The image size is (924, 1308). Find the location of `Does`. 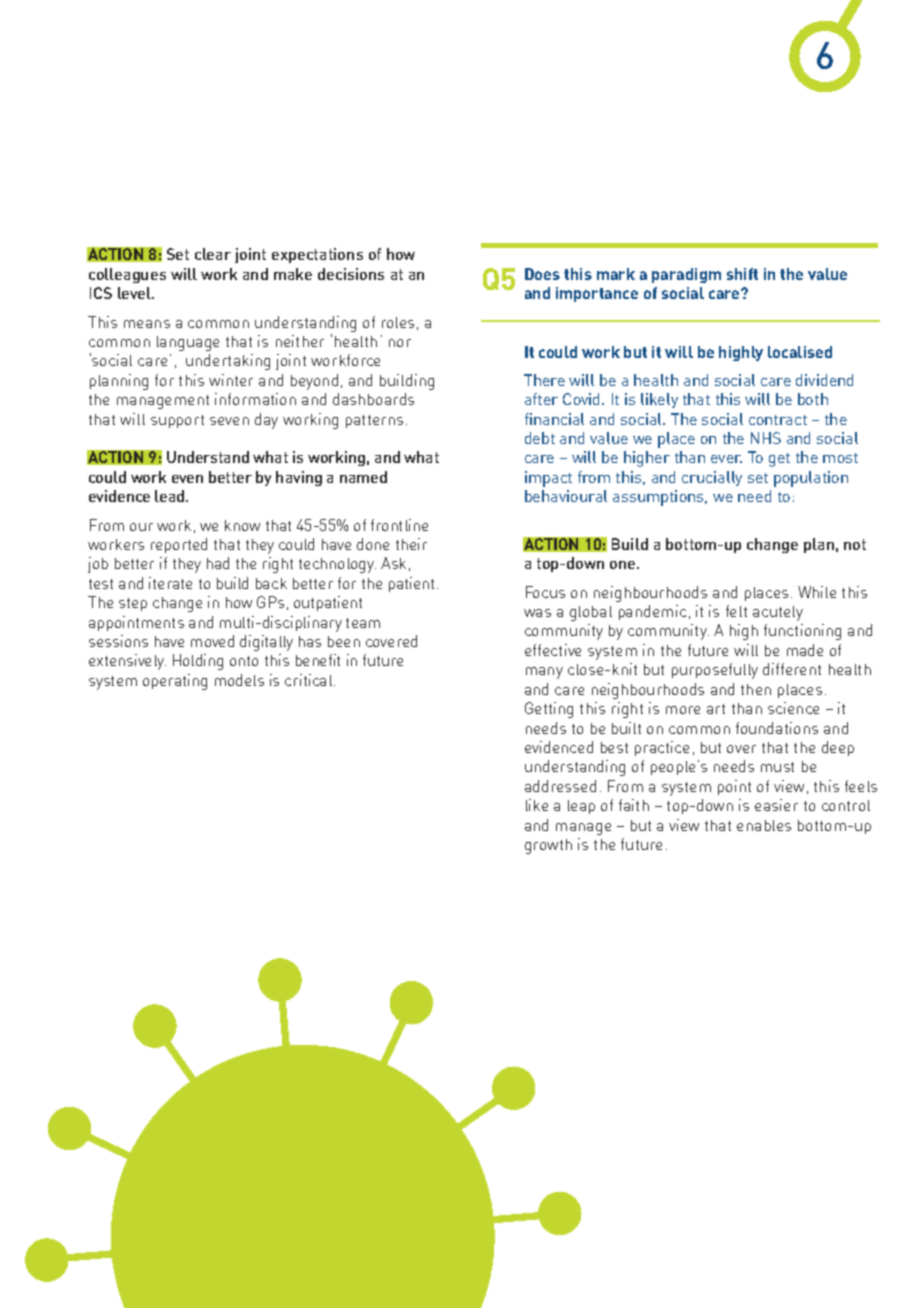

Does is located at coordinates (542, 274).
